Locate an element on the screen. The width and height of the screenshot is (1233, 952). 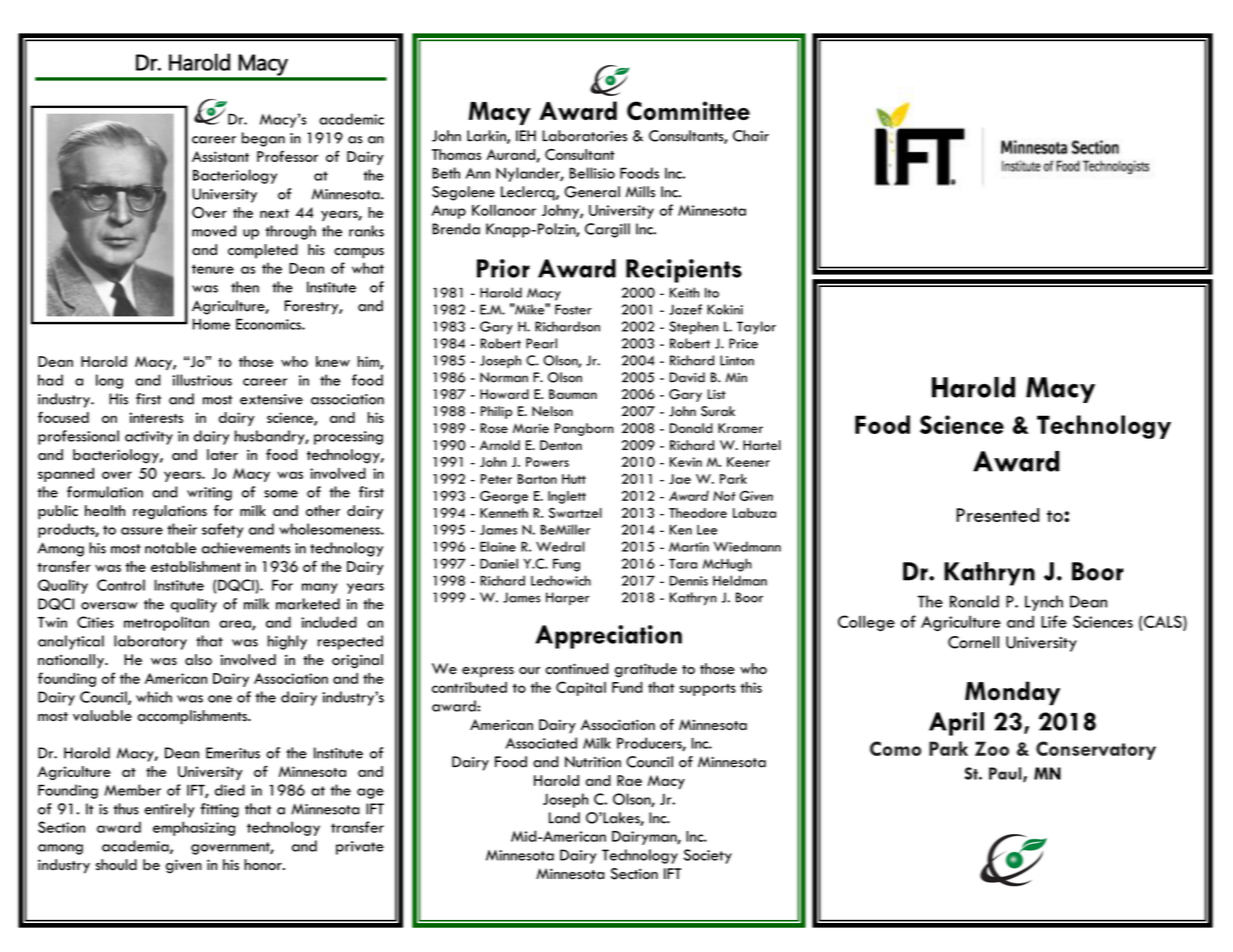
Laboratories is located at coordinates (584, 136).
